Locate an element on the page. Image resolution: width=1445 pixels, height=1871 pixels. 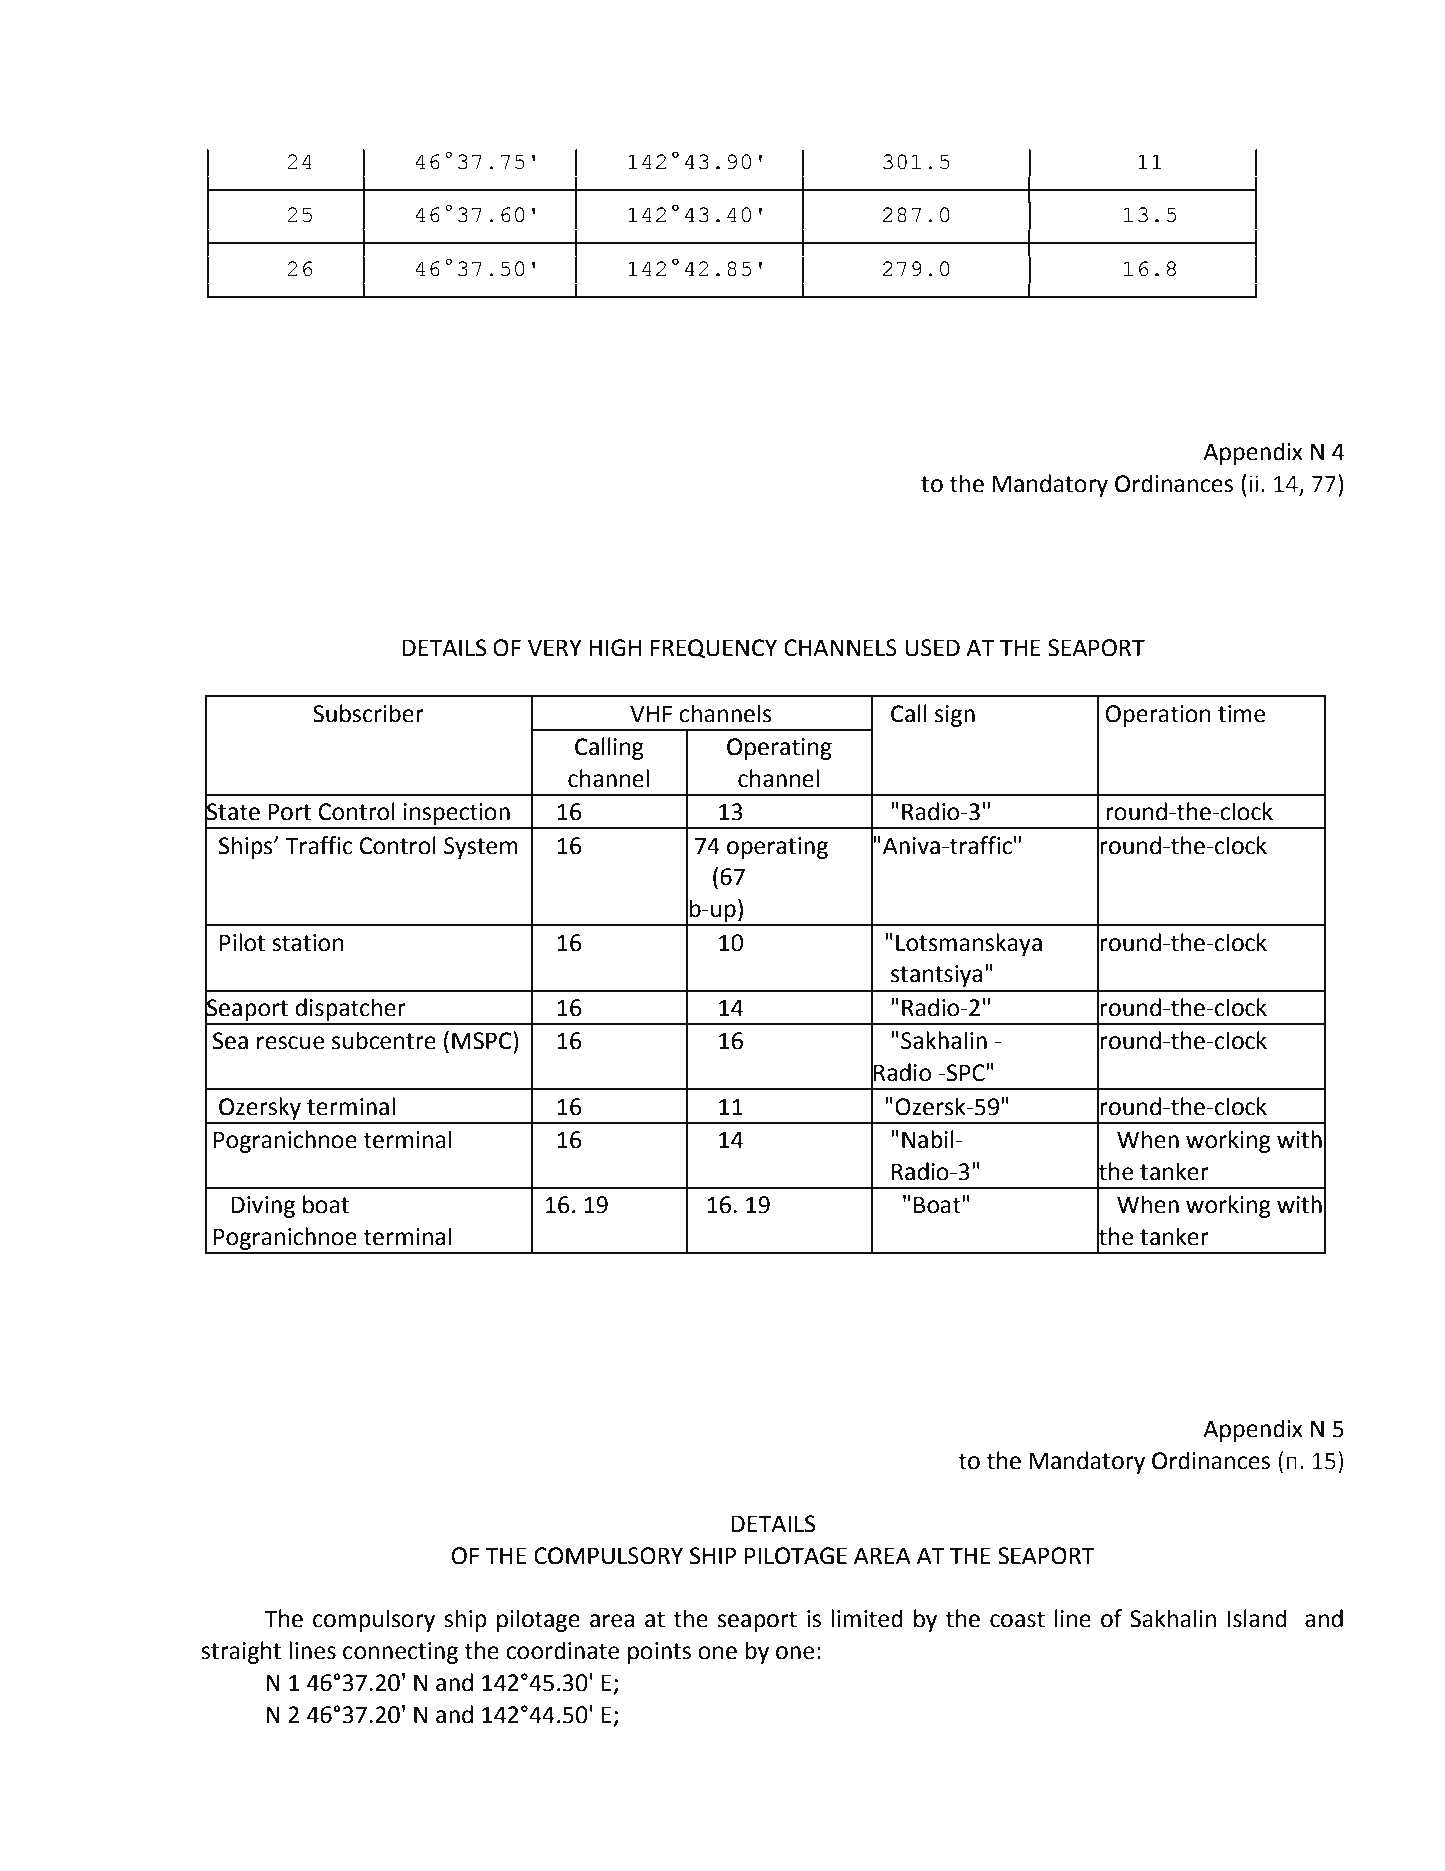
Subscriber is located at coordinates (368, 713).
